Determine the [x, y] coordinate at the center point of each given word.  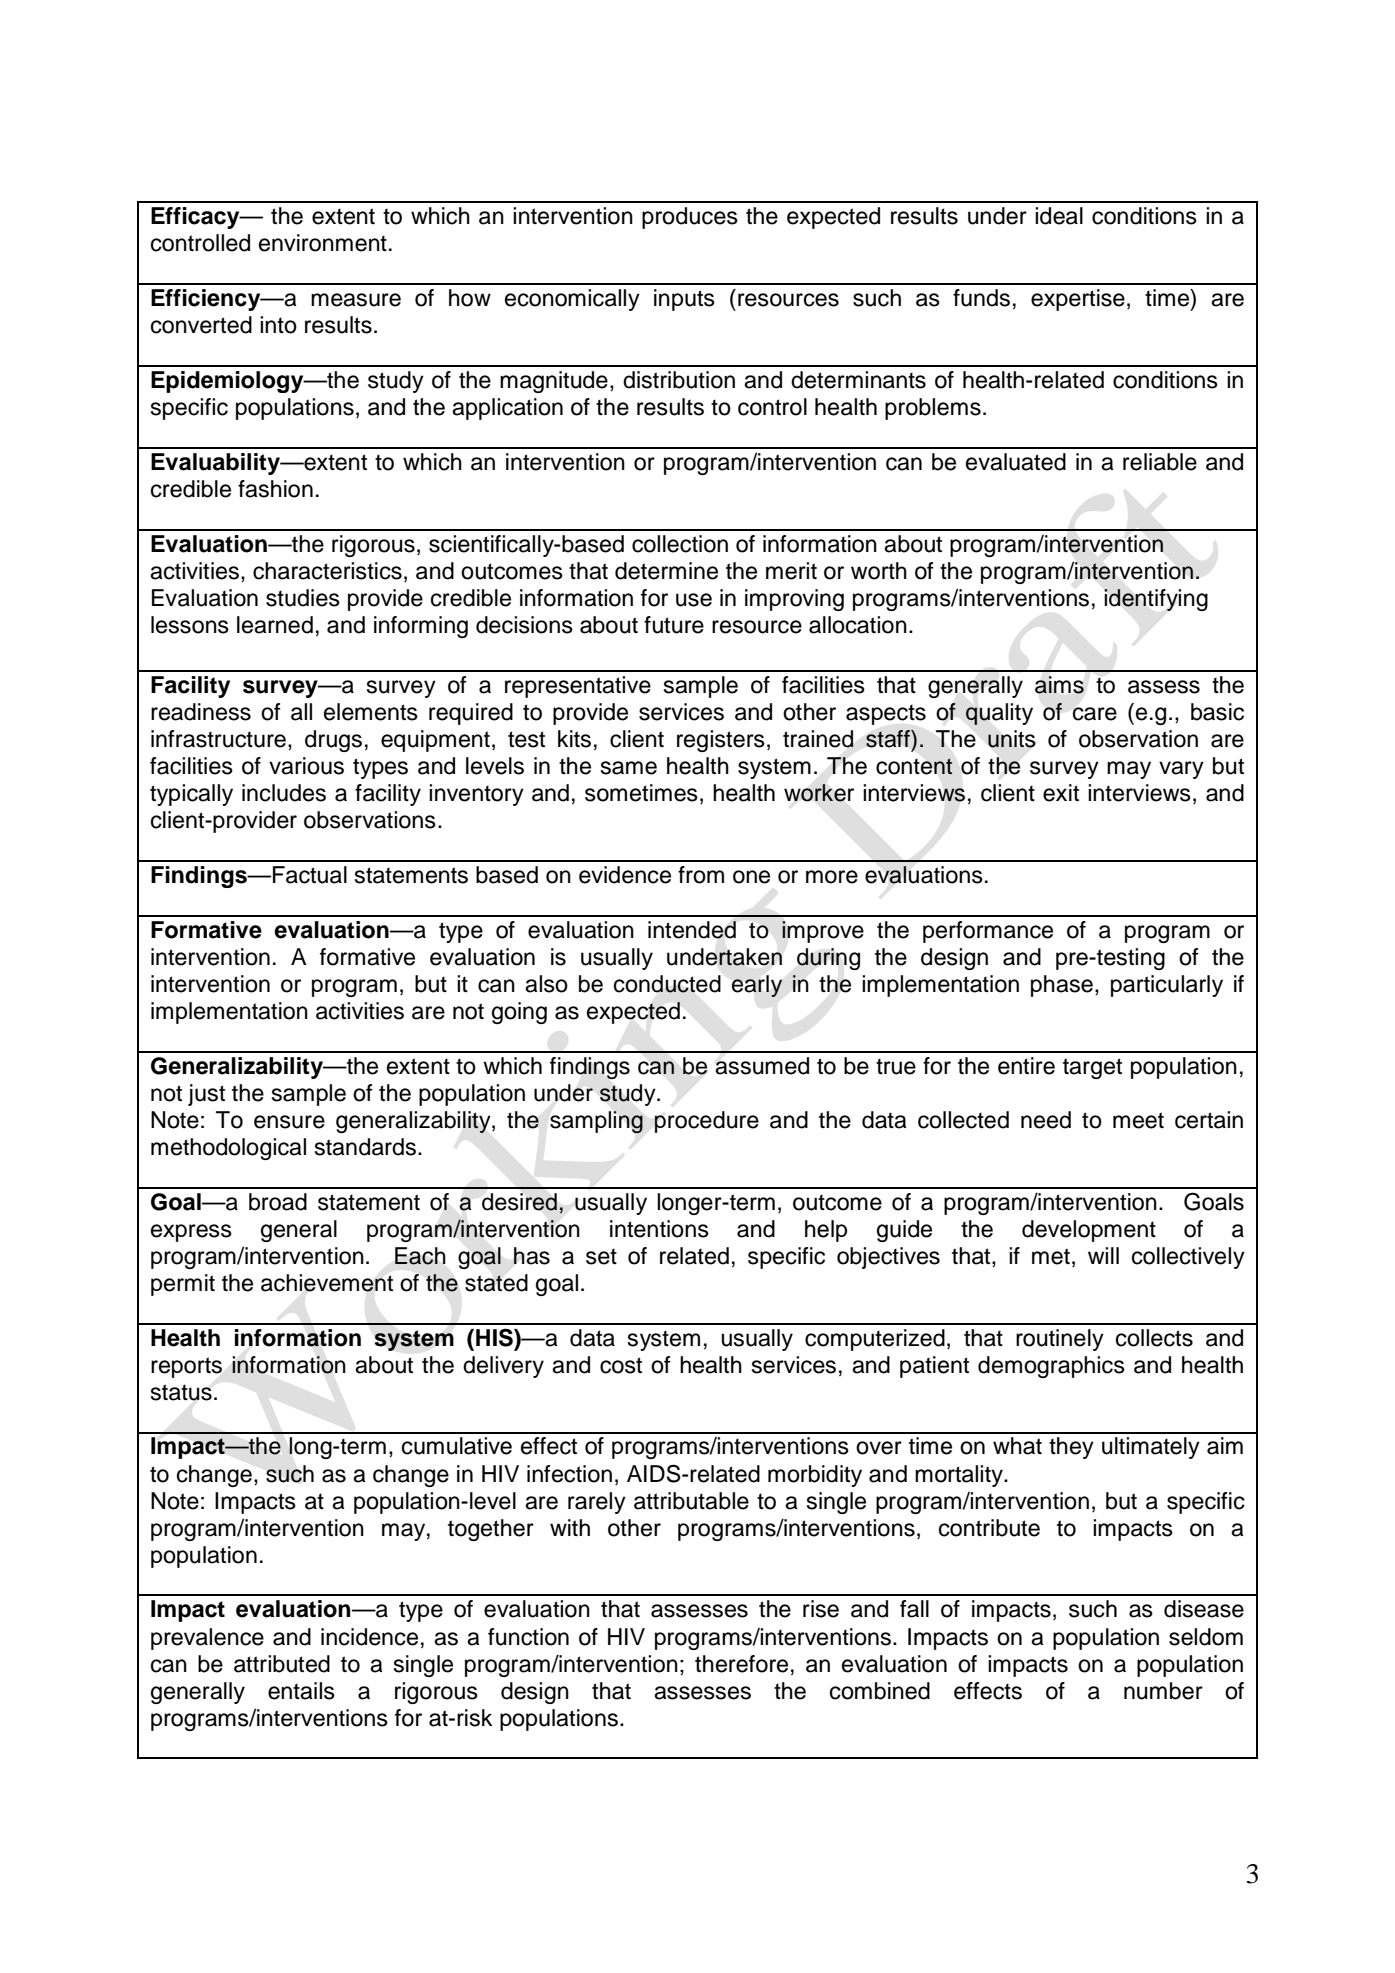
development [1089, 1231]
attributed [282, 1664]
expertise [1078, 300]
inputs [684, 300]
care [1095, 714]
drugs [333, 741]
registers [721, 741]
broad [278, 1202]
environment [323, 243]
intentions [659, 1229]
